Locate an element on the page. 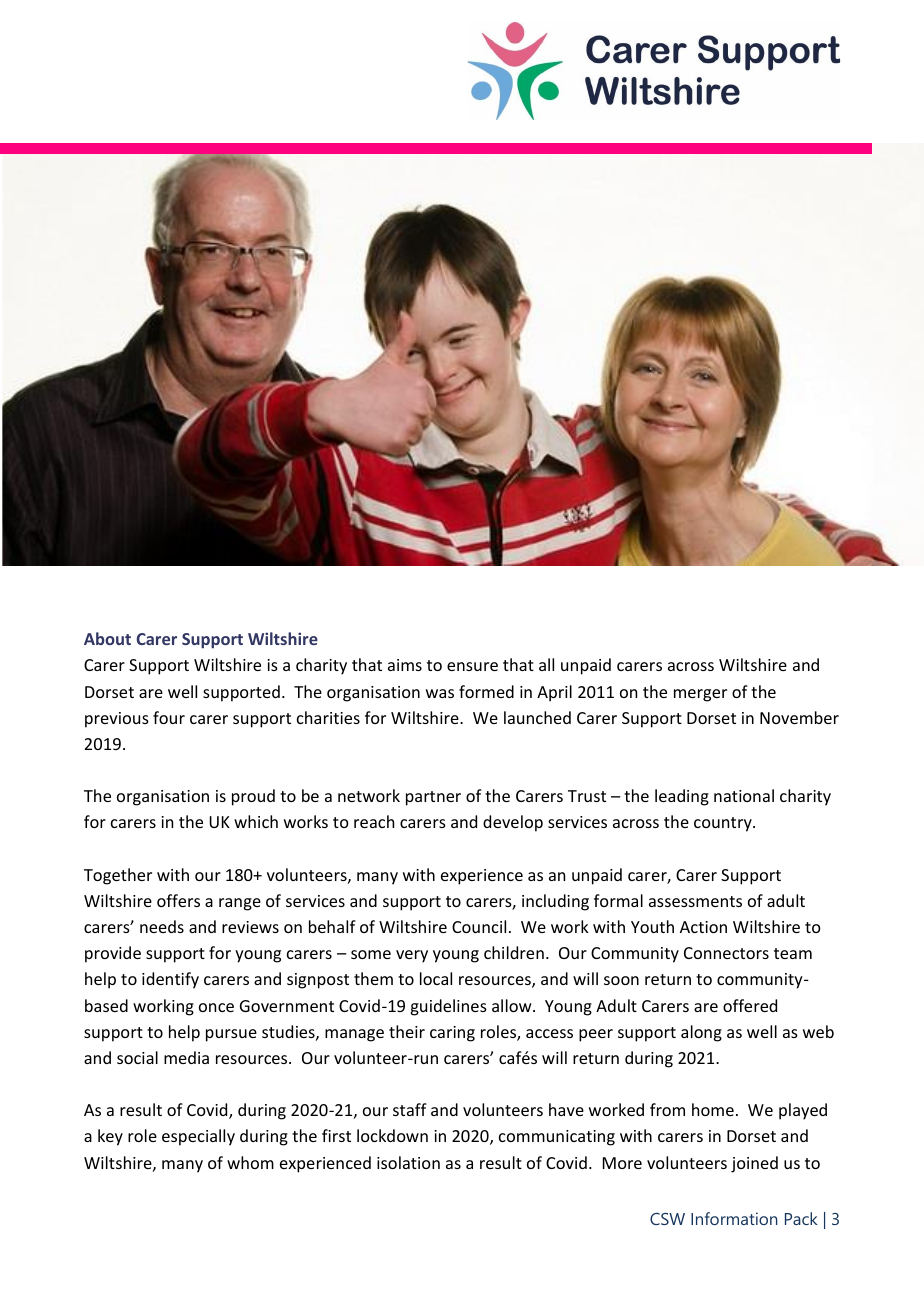 Image resolution: width=924 pixels, height=1308 pixels. whom is located at coordinates (250, 1162).
